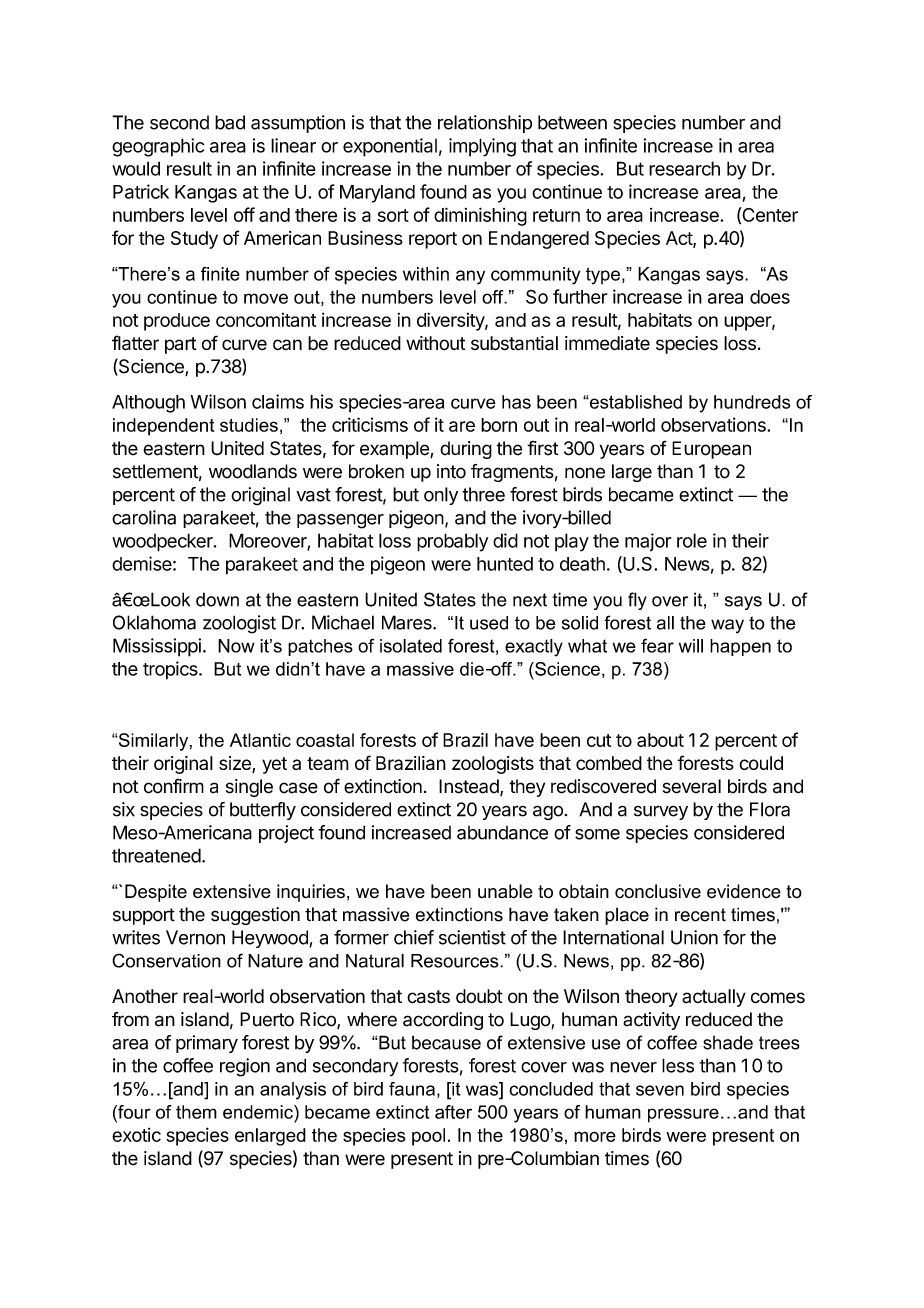 The width and height of the screenshot is (924, 1308). Describe the element at coordinates (196, 1112) in the screenshot. I see `them` at that location.
